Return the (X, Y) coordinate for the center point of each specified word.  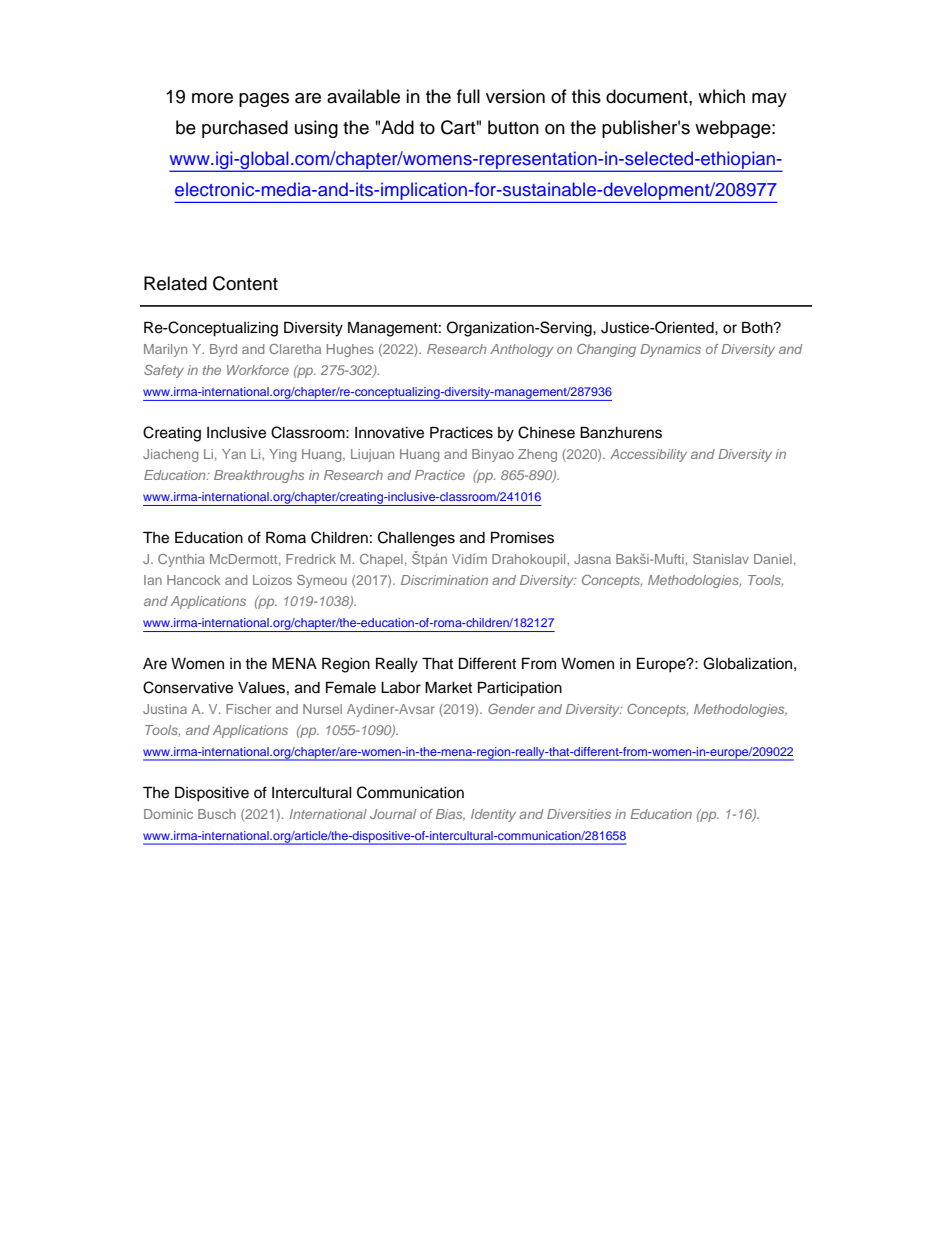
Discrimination (444, 580)
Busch (217, 814)
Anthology (521, 350)
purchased (245, 129)
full (468, 96)
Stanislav (721, 559)
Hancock (194, 580)
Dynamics (670, 350)
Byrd (223, 350)
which (721, 96)
